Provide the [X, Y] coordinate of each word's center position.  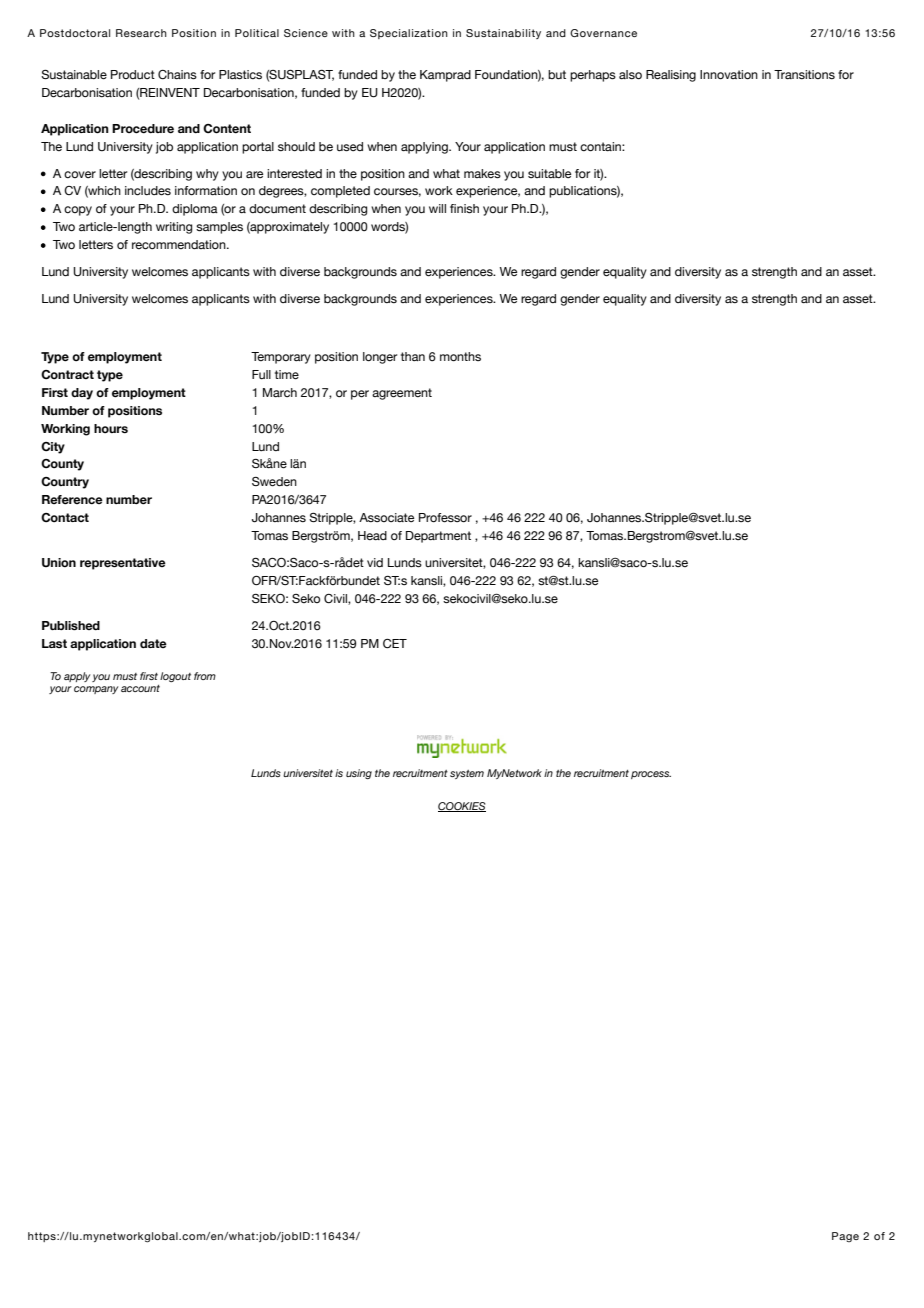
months [460, 357]
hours [111, 428]
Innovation [729, 75]
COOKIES [462, 807]
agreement [402, 394]
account [140, 688]
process [651, 775]
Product [133, 74]
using [359, 774]
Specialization [409, 34]
